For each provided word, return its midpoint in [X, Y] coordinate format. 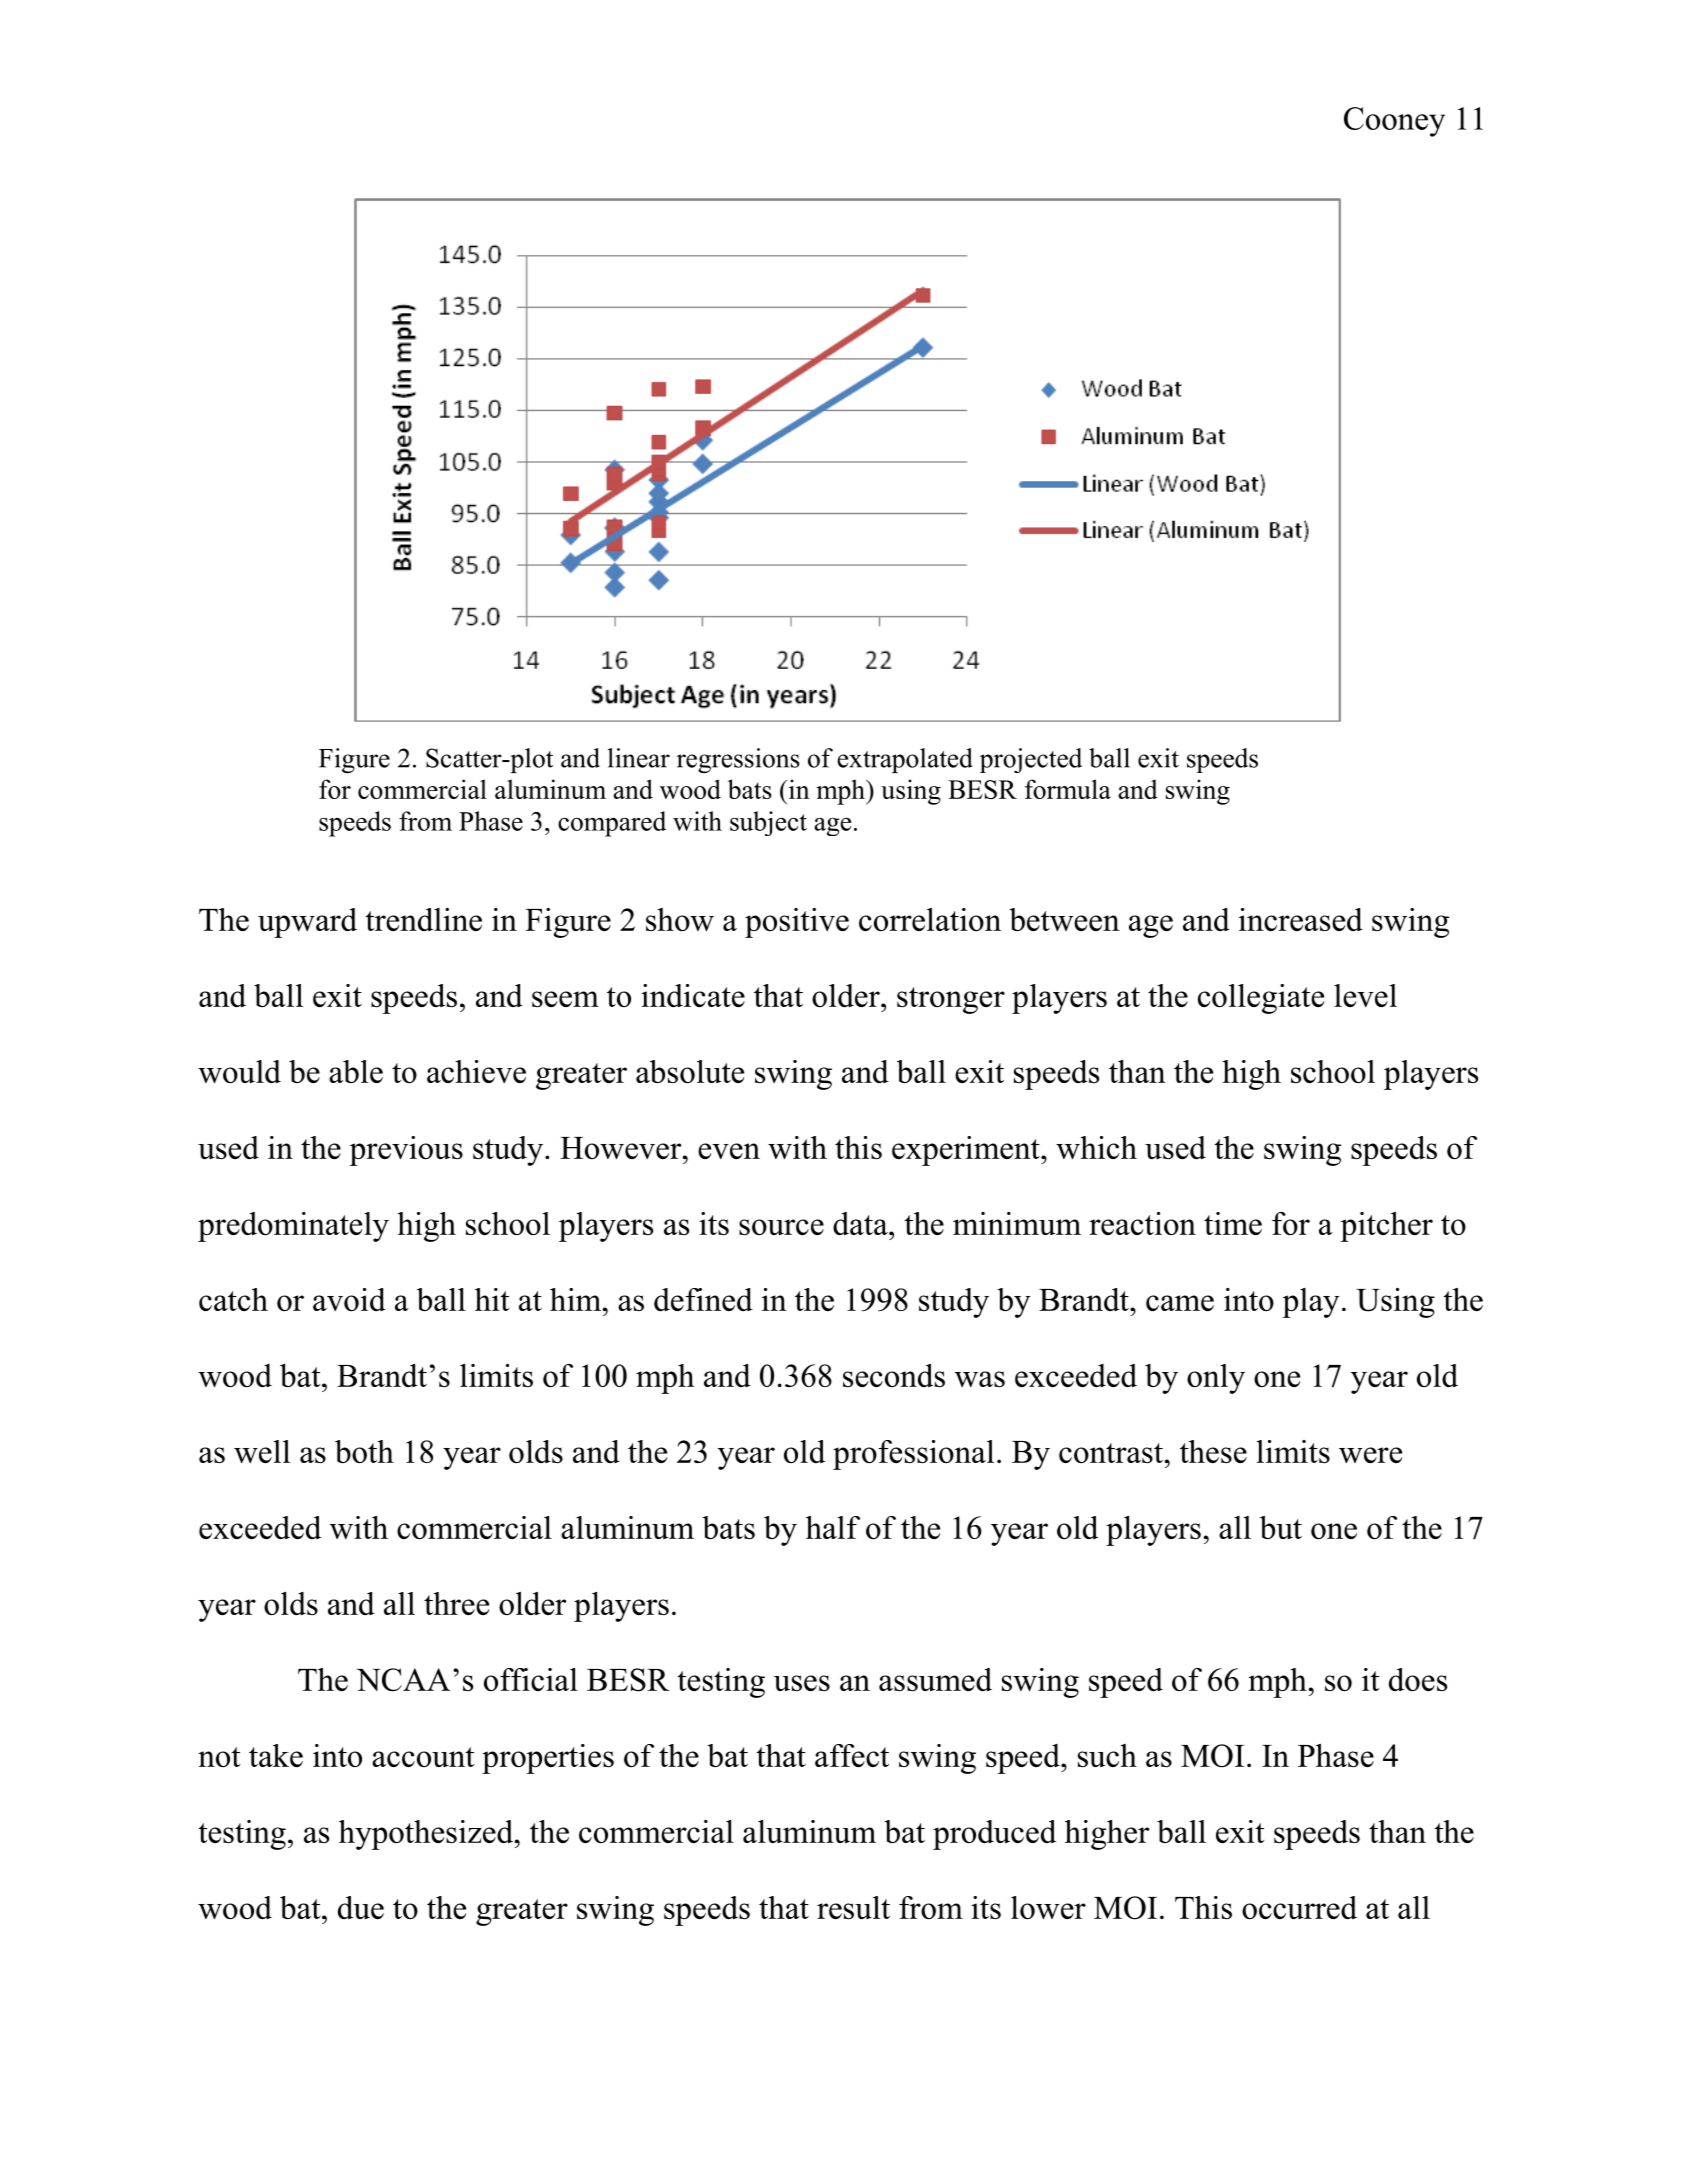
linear [639, 758]
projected [1031, 760]
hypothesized [427, 1835]
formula [1068, 789]
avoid [349, 1299]
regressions [738, 760]
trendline [423, 919]
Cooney [1394, 122]
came [1180, 1303]
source [781, 1227]
